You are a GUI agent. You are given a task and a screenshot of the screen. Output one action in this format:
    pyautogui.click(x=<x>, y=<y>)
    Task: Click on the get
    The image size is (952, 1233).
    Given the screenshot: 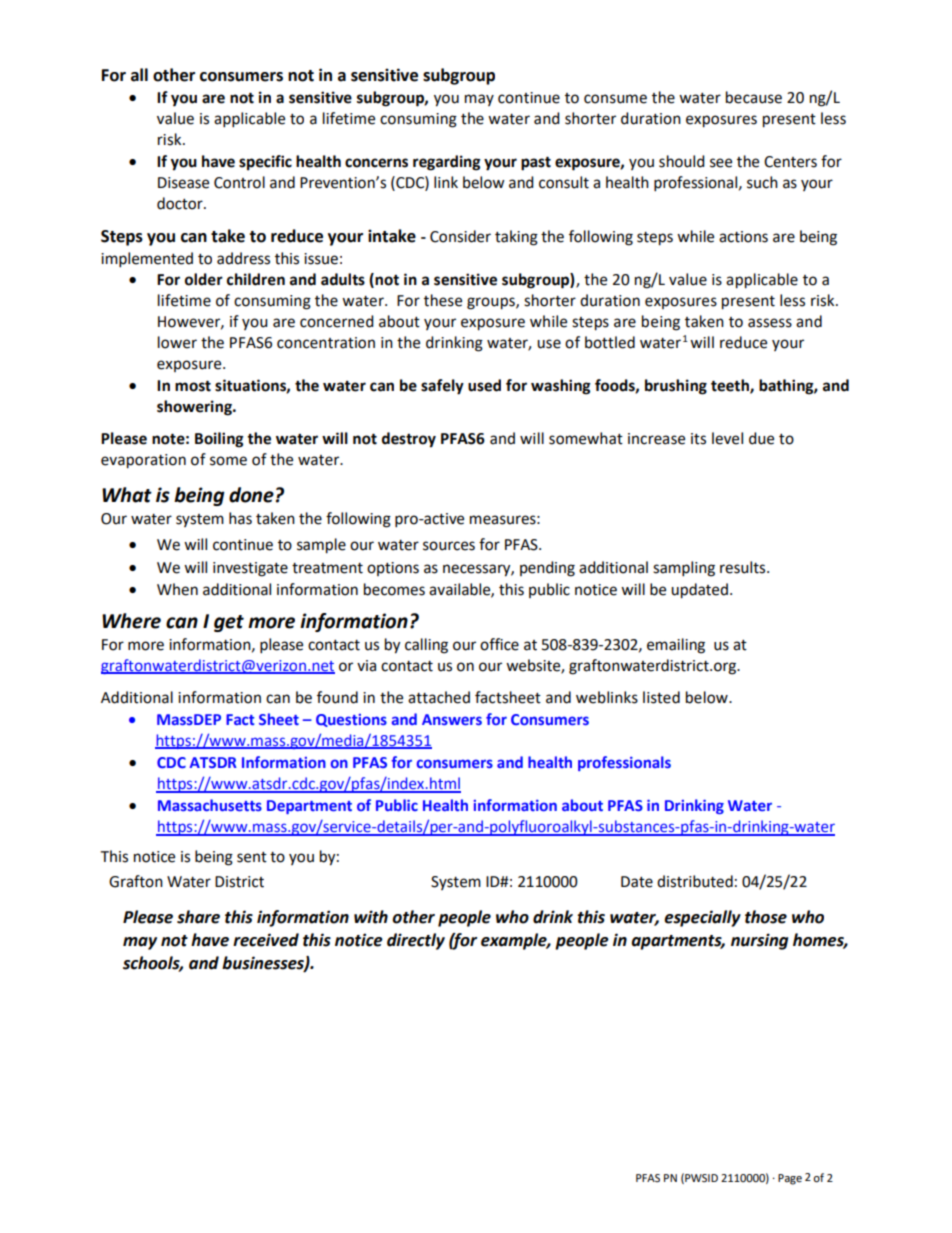 What is the action you would take?
    pyautogui.click(x=229, y=623)
